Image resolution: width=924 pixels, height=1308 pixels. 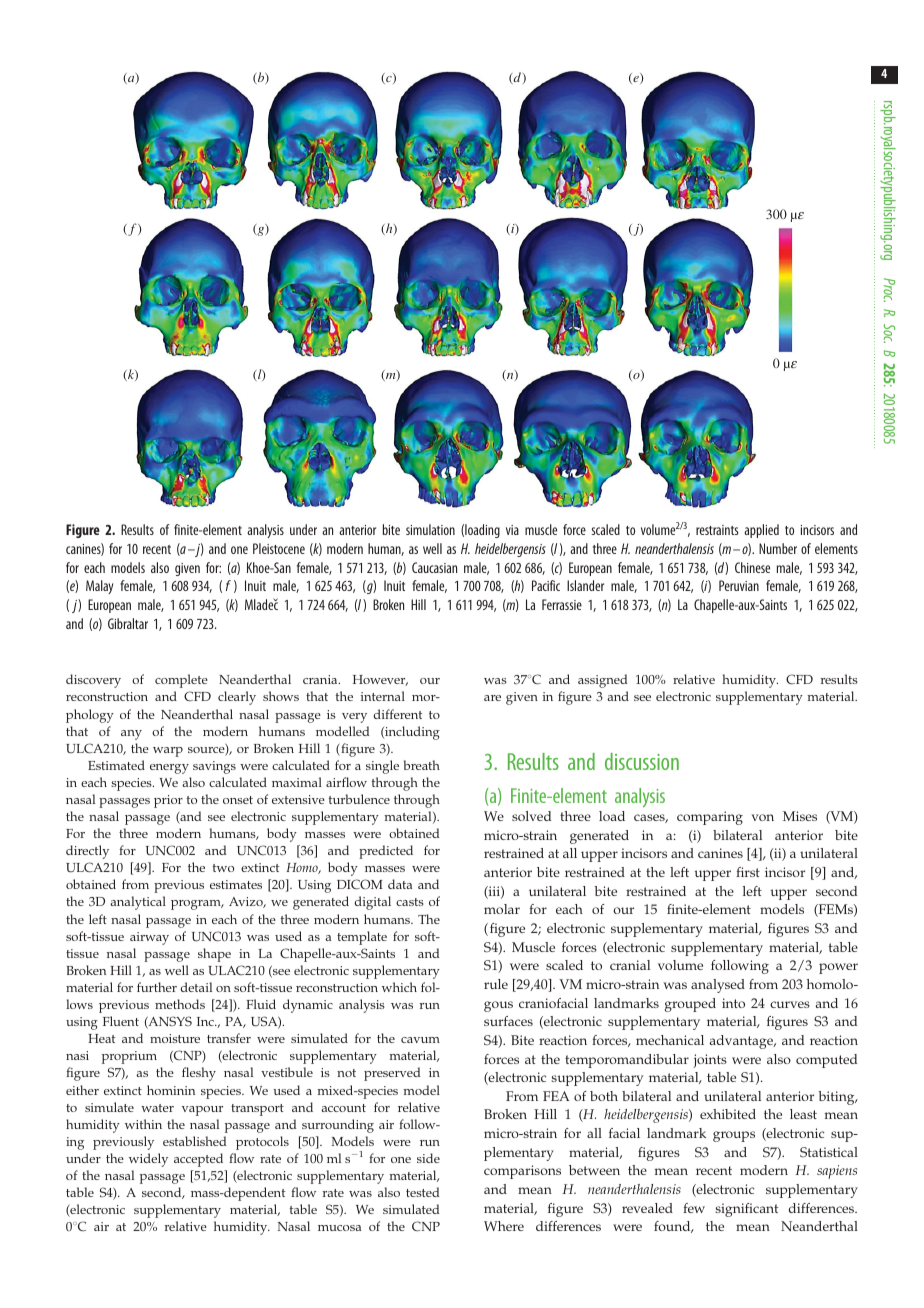 I want to click on moisture, so click(x=175, y=1038).
